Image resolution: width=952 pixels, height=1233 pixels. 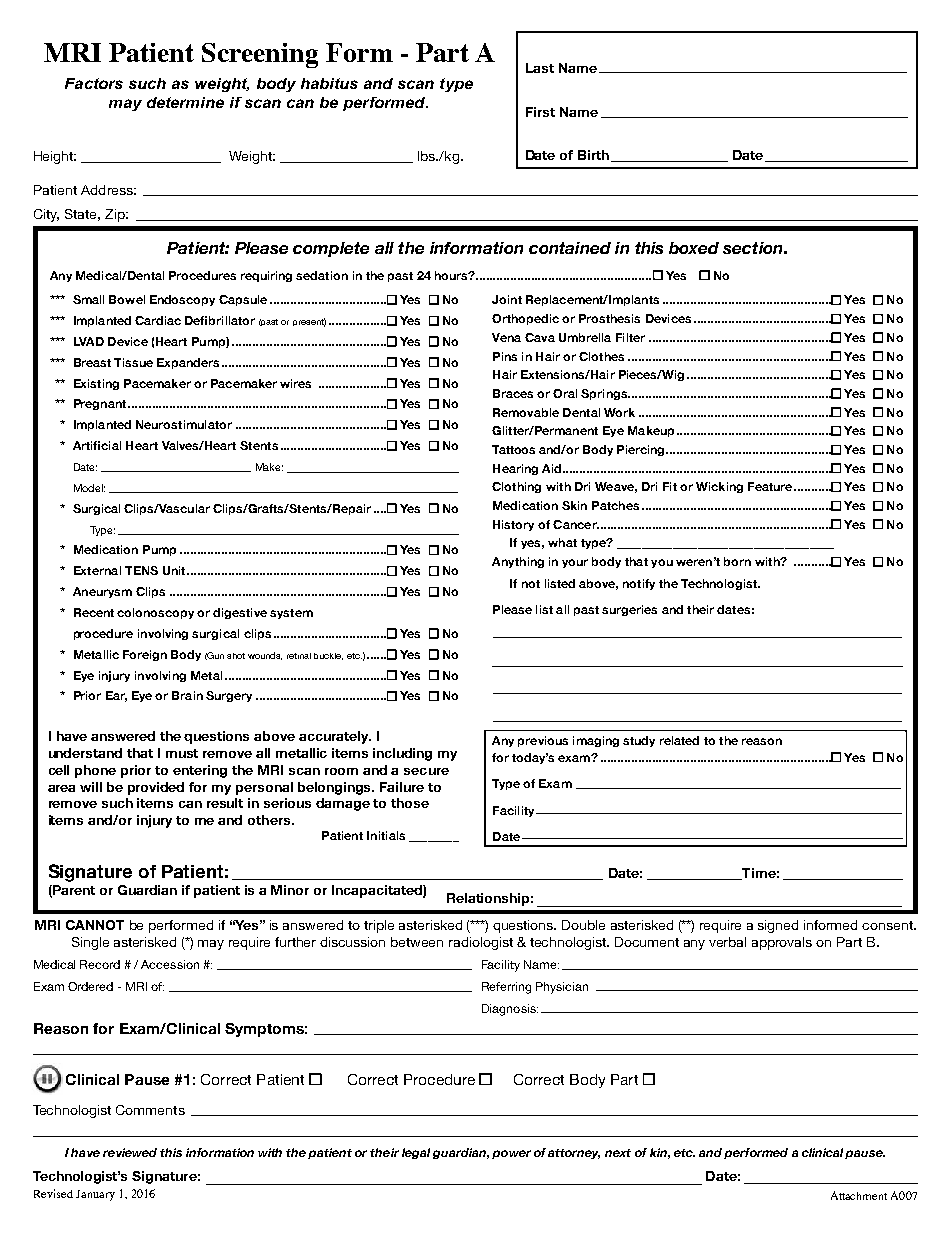 I want to click on Last, so click(x=540, y=68).
